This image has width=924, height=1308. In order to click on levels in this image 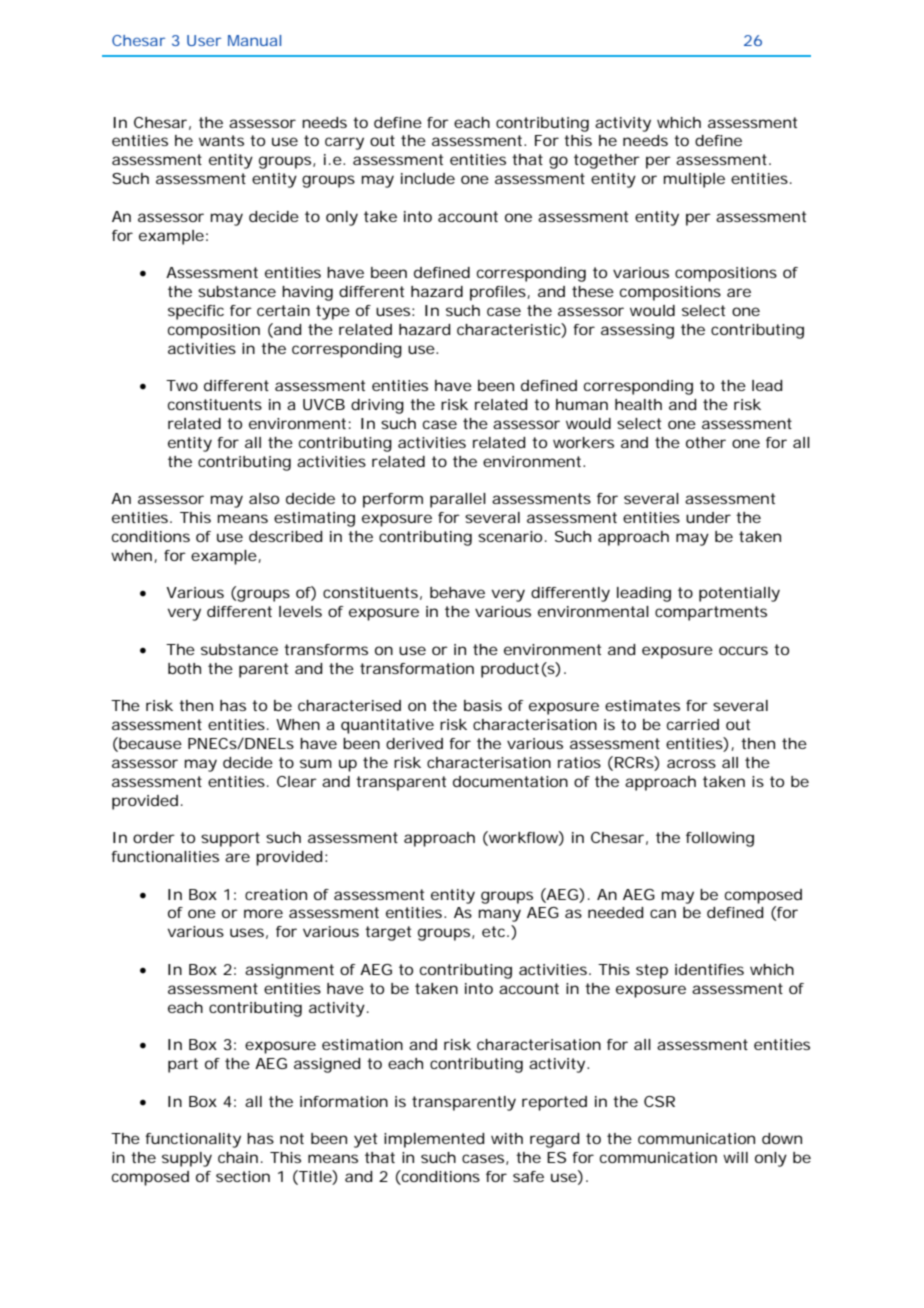, I will do `click(300, 611)`.
